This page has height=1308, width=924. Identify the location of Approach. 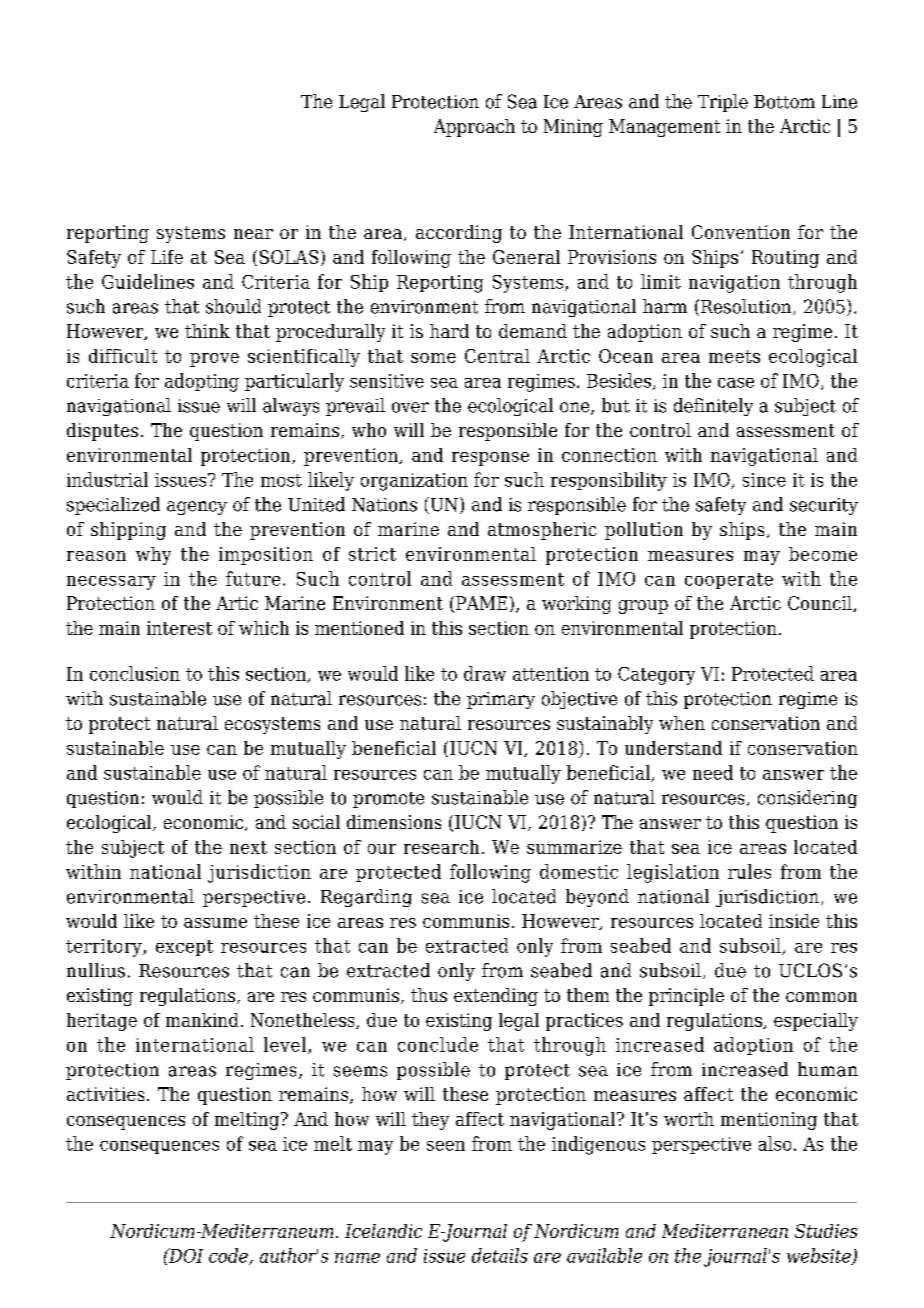
(474, 128).
